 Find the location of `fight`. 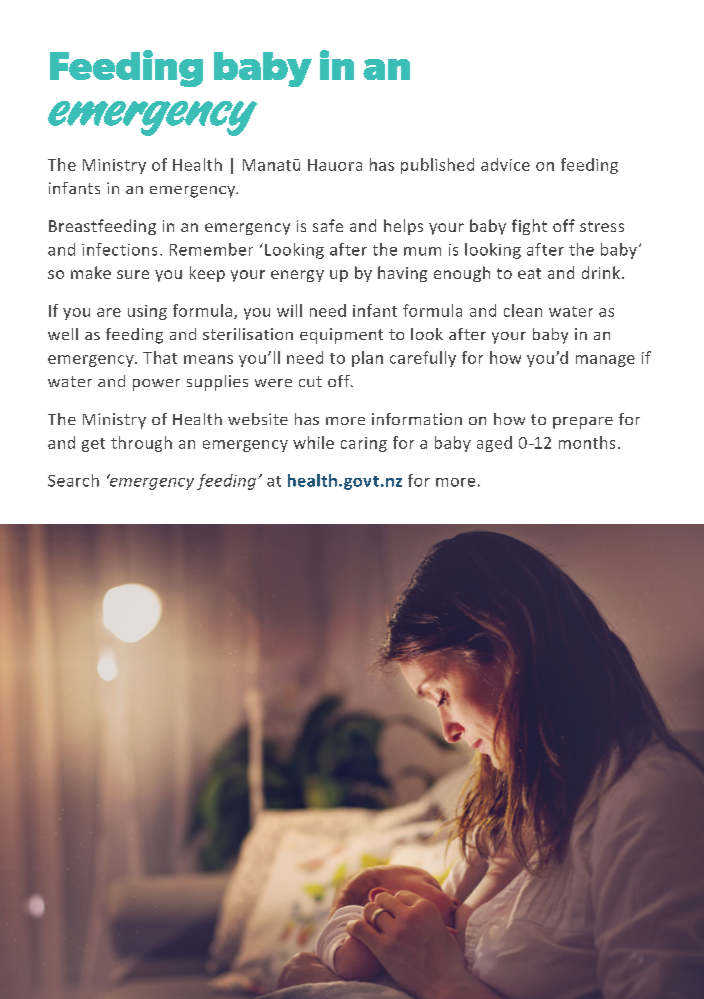

fight is located at coordinates (529, 227).
